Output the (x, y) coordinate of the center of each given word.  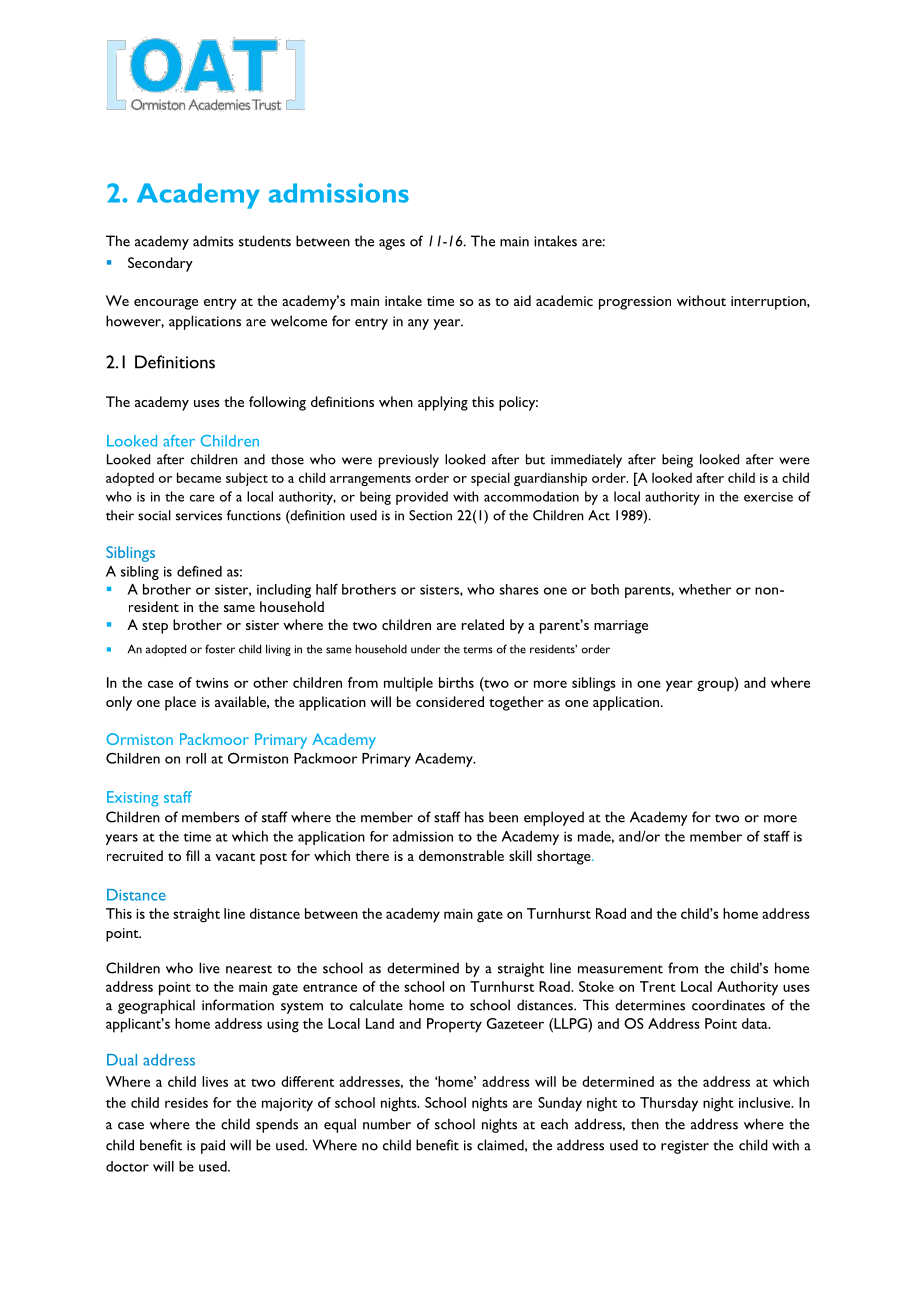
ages (392, 244)
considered (450, 701)
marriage (621, 627)
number (387, 1124)
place (180, 703)
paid (213, 1146)
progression (635, 303)
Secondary (160, 264)
